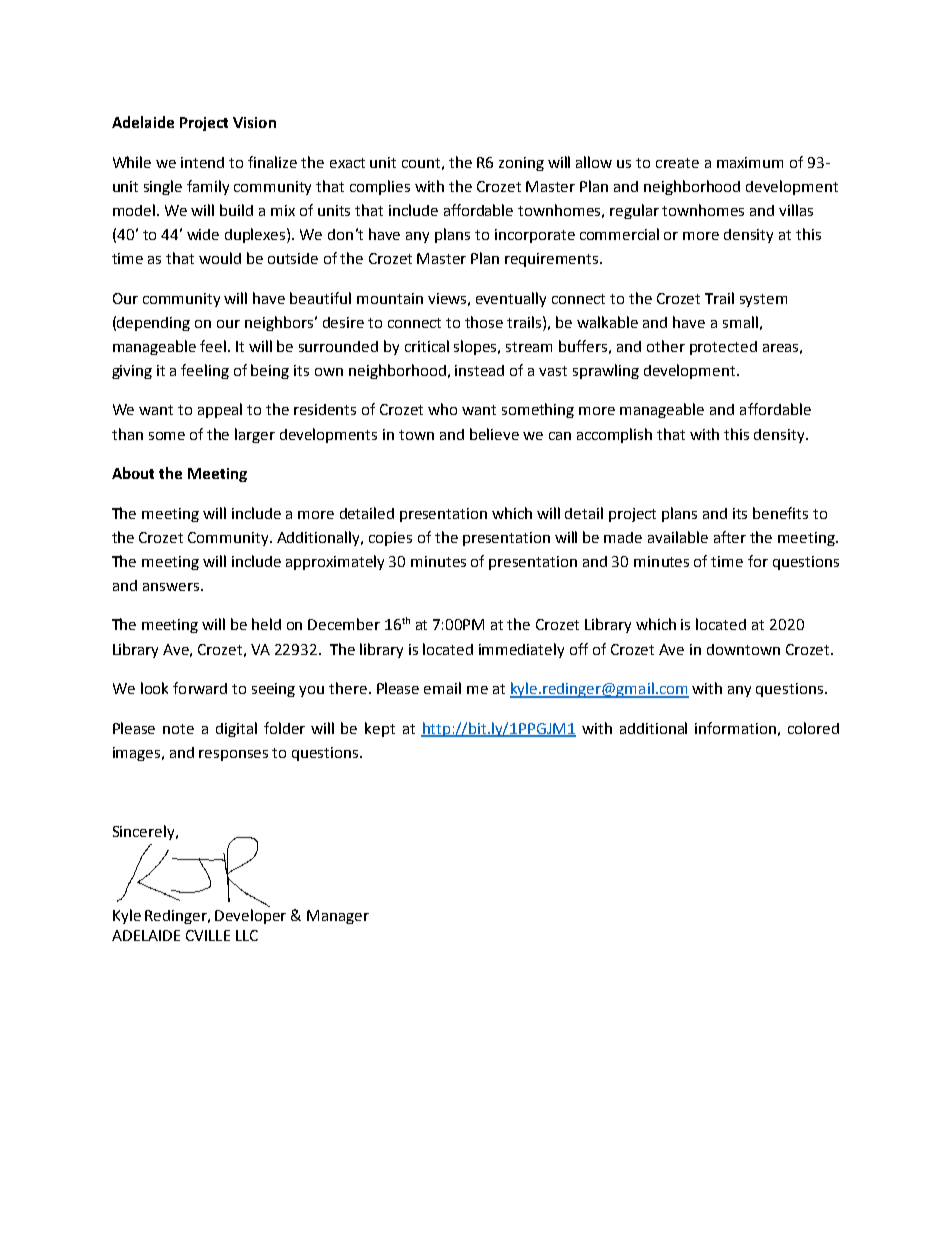  I want to click on Developer, so click(250, 915).
